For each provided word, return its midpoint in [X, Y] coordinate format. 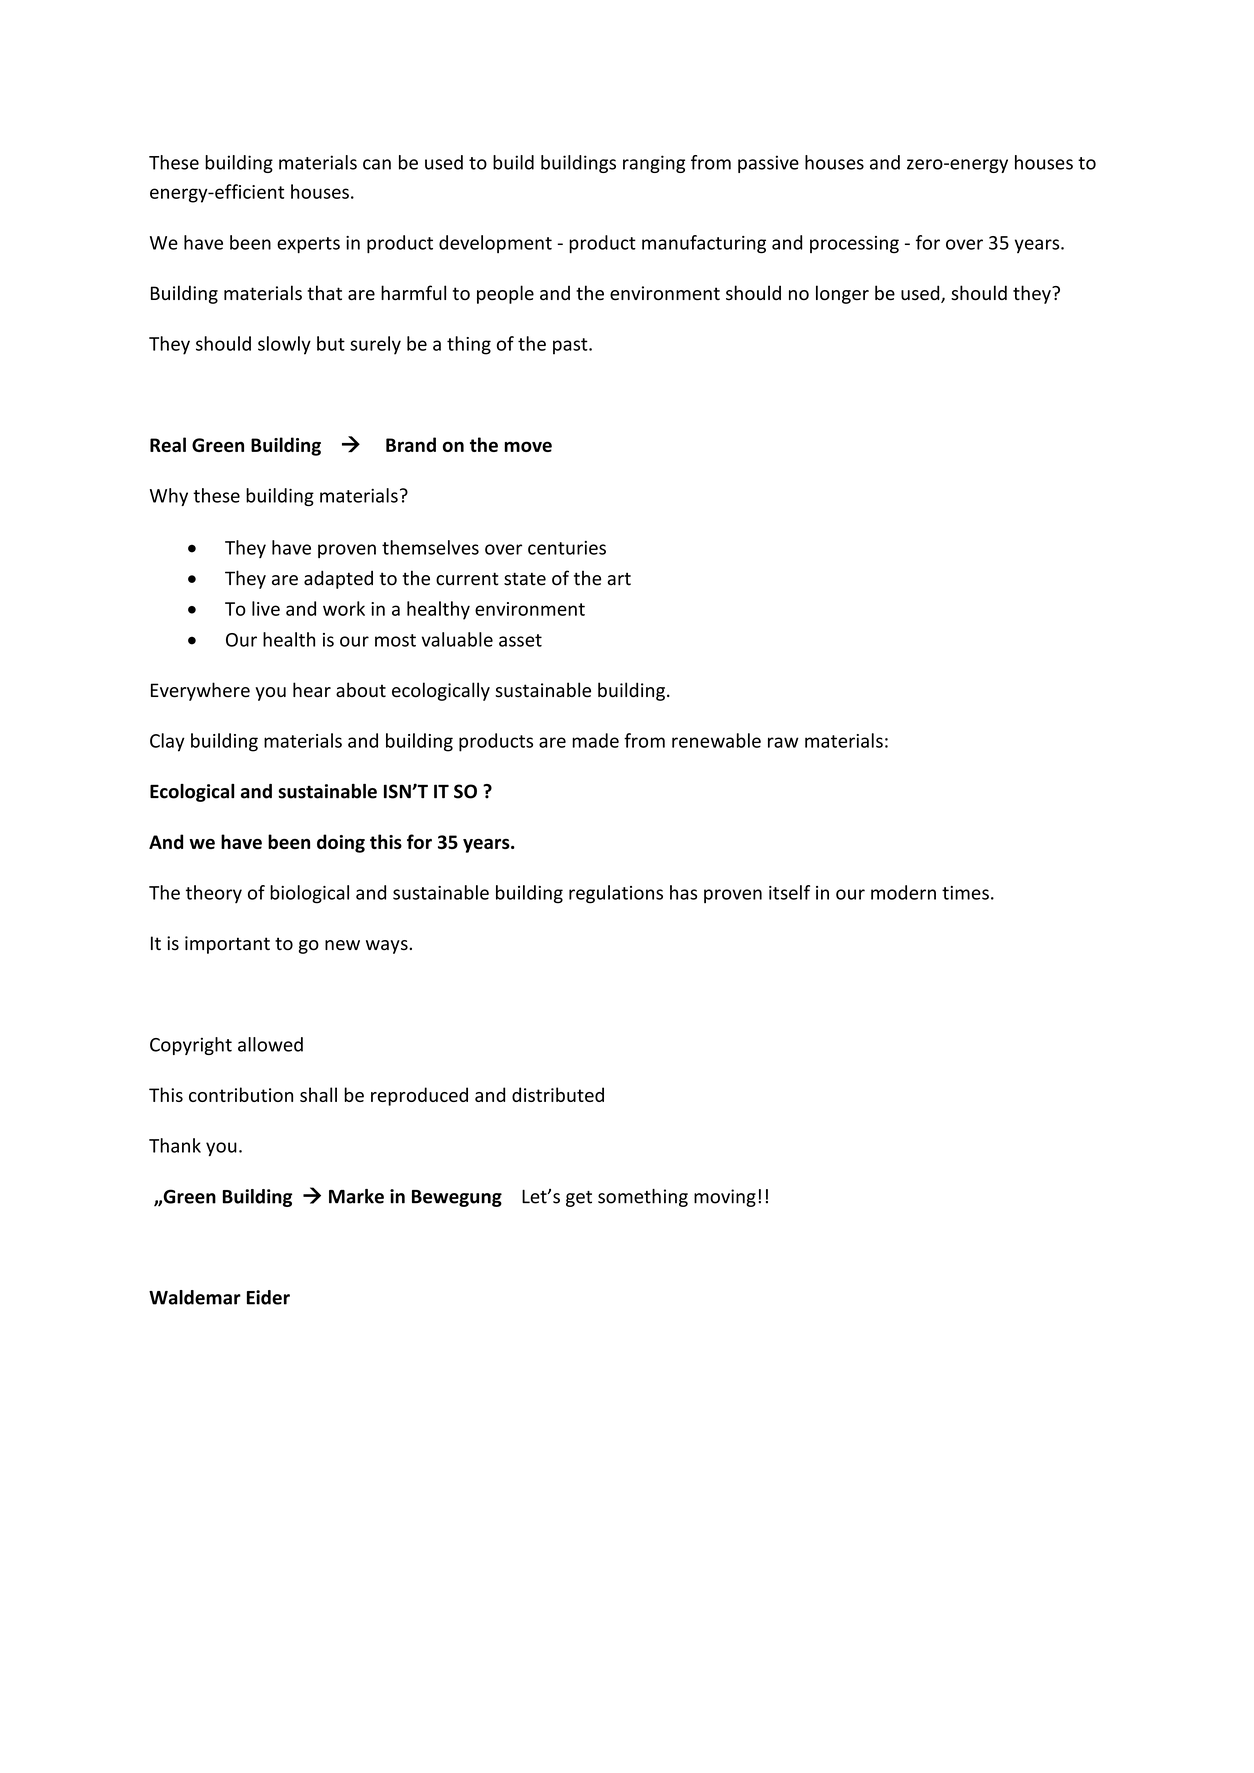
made [595, 740]
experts [308, 245]
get [579, 1199]
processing [854, 245]
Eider [268, 1297]
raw [783, 742]
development [495, 244]
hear [312, 690]
